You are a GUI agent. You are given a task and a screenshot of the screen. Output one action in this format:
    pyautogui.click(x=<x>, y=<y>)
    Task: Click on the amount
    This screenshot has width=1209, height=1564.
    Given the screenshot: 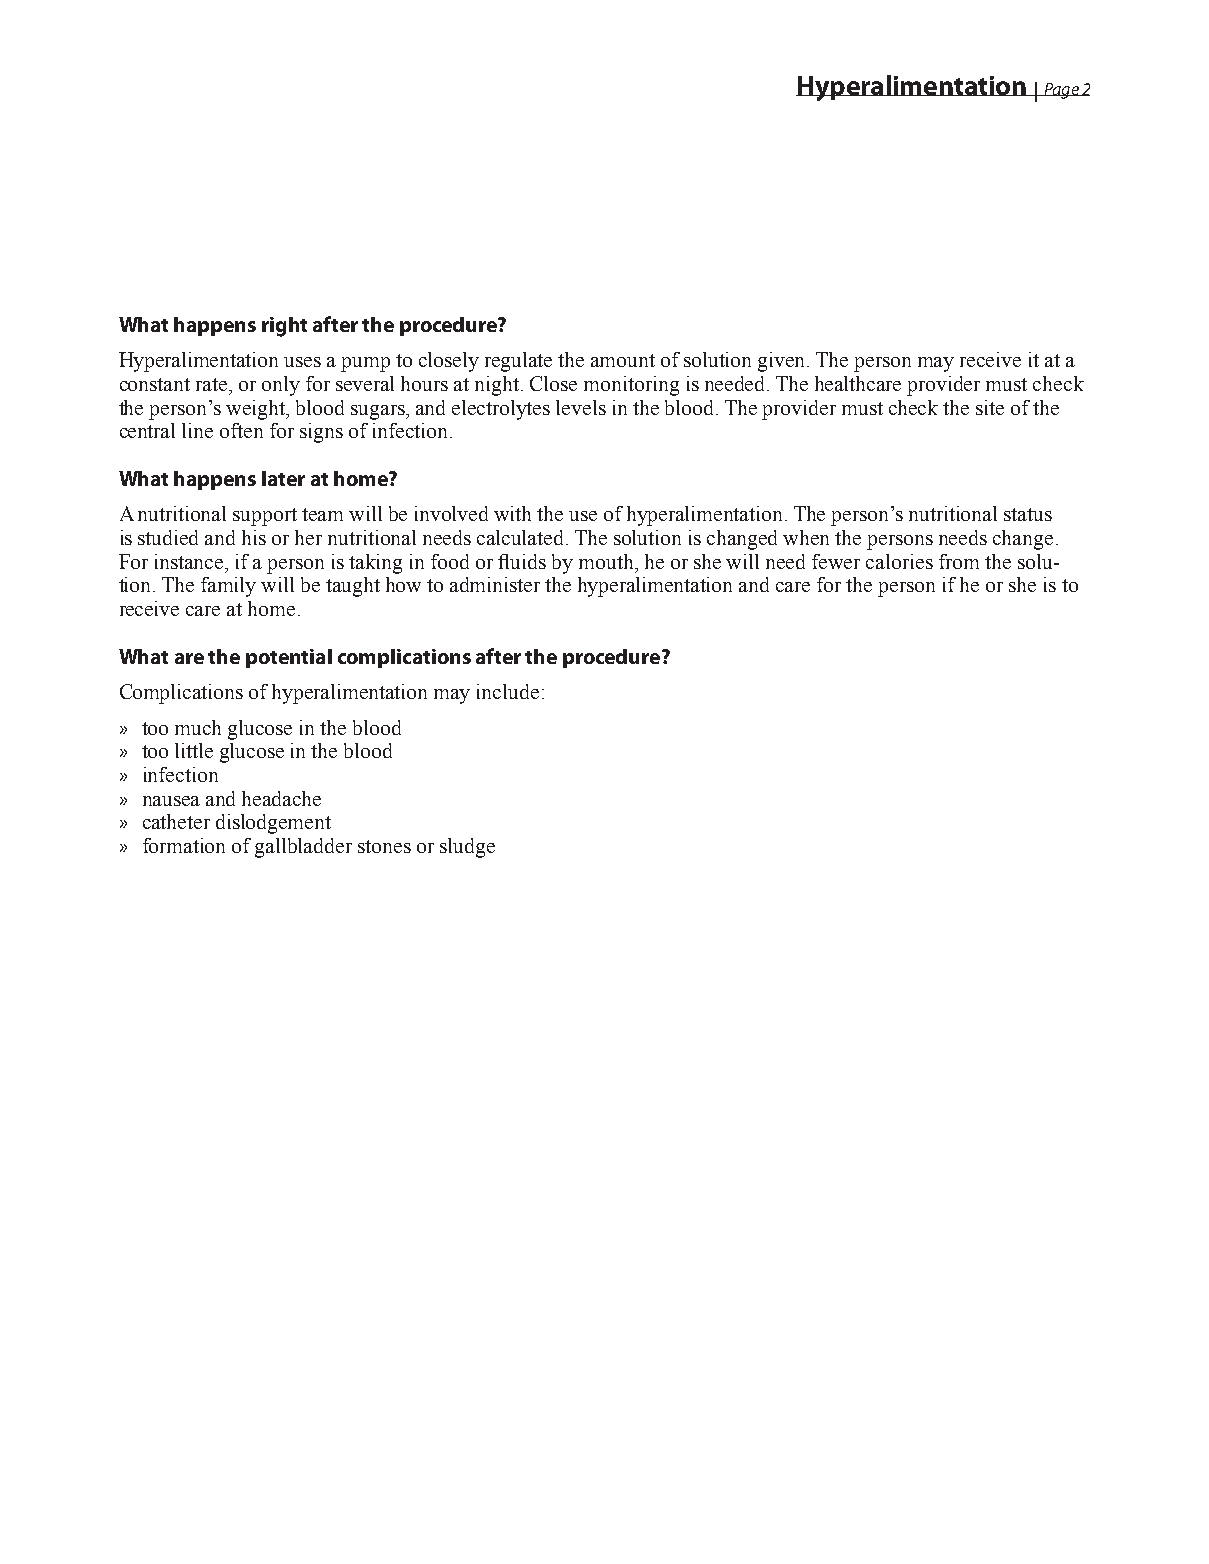 What is the action you would take?
    pyautogui.click(x=623, y=360)
